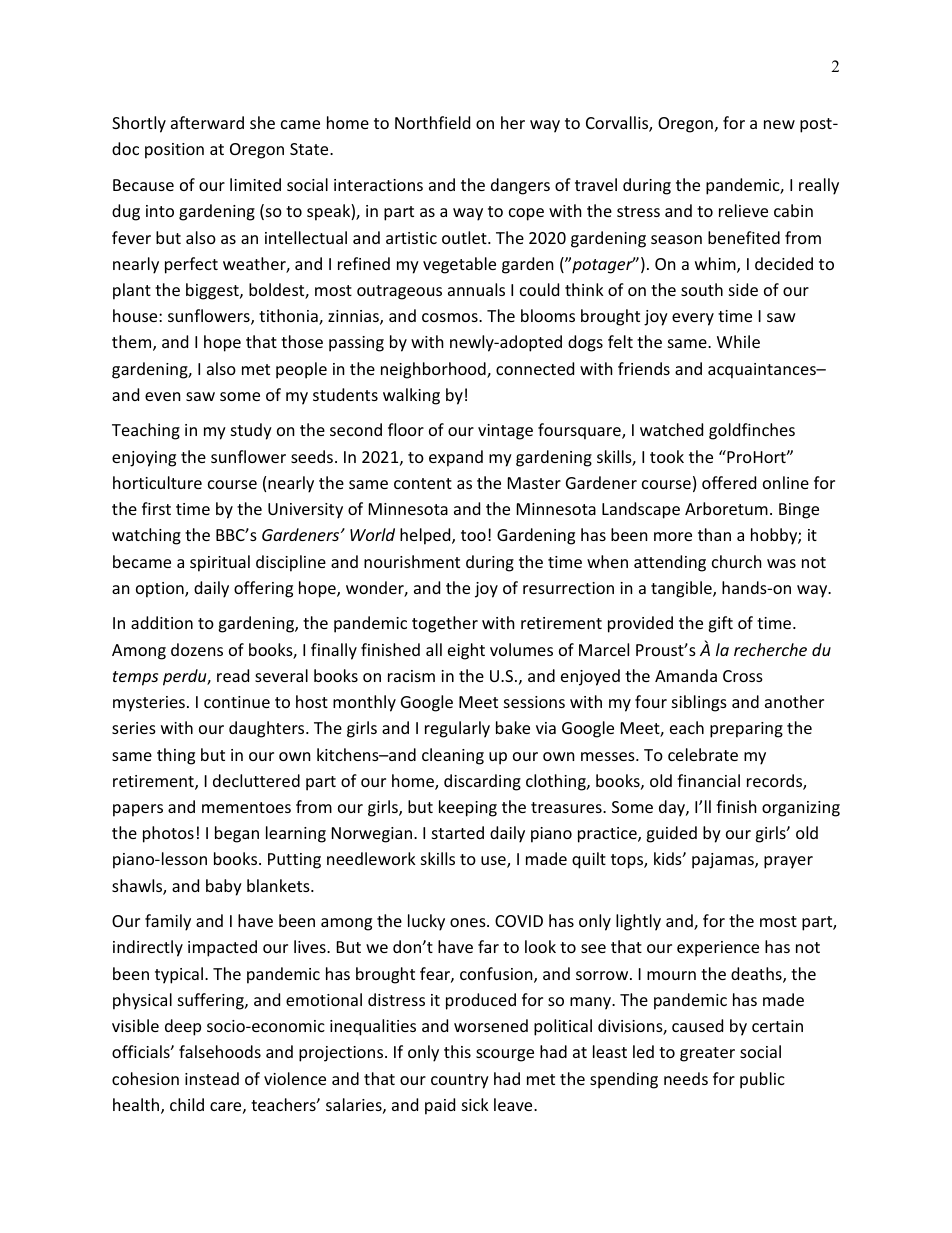  What do you see at coordinates (256, 780) in the screenshot?
I see `decluttered` at bounding box center [256, 780].
